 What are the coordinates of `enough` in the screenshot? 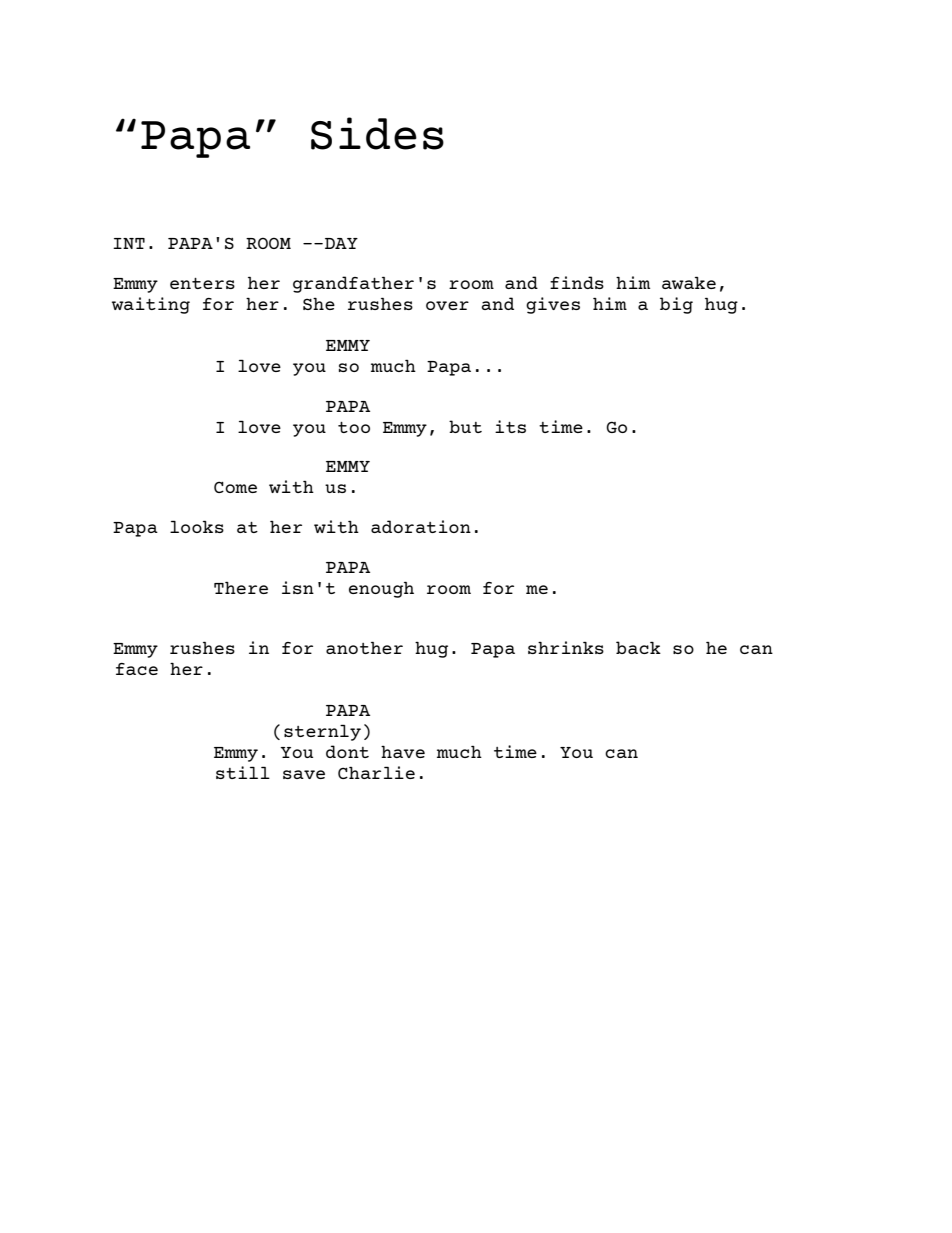 It's located at (381, 589).
